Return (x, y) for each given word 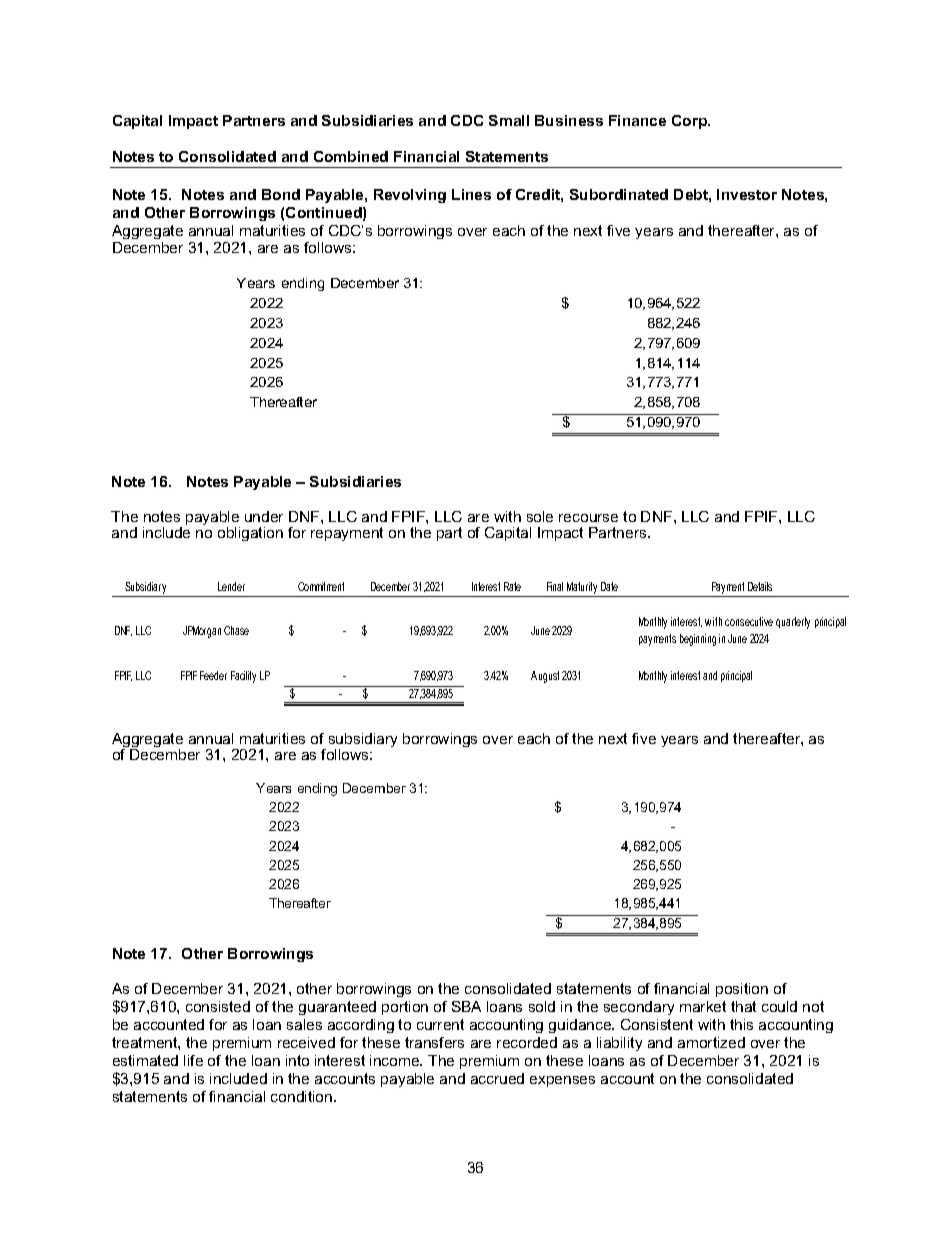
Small (509, 120)
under (264, 516)
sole (540, 516)
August (545, 677)
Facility (243, 677)
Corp (691, 122)
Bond (281, 194)
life (193, 1060)
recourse (588, 518)
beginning (698, 640)
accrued (497, 1078)
